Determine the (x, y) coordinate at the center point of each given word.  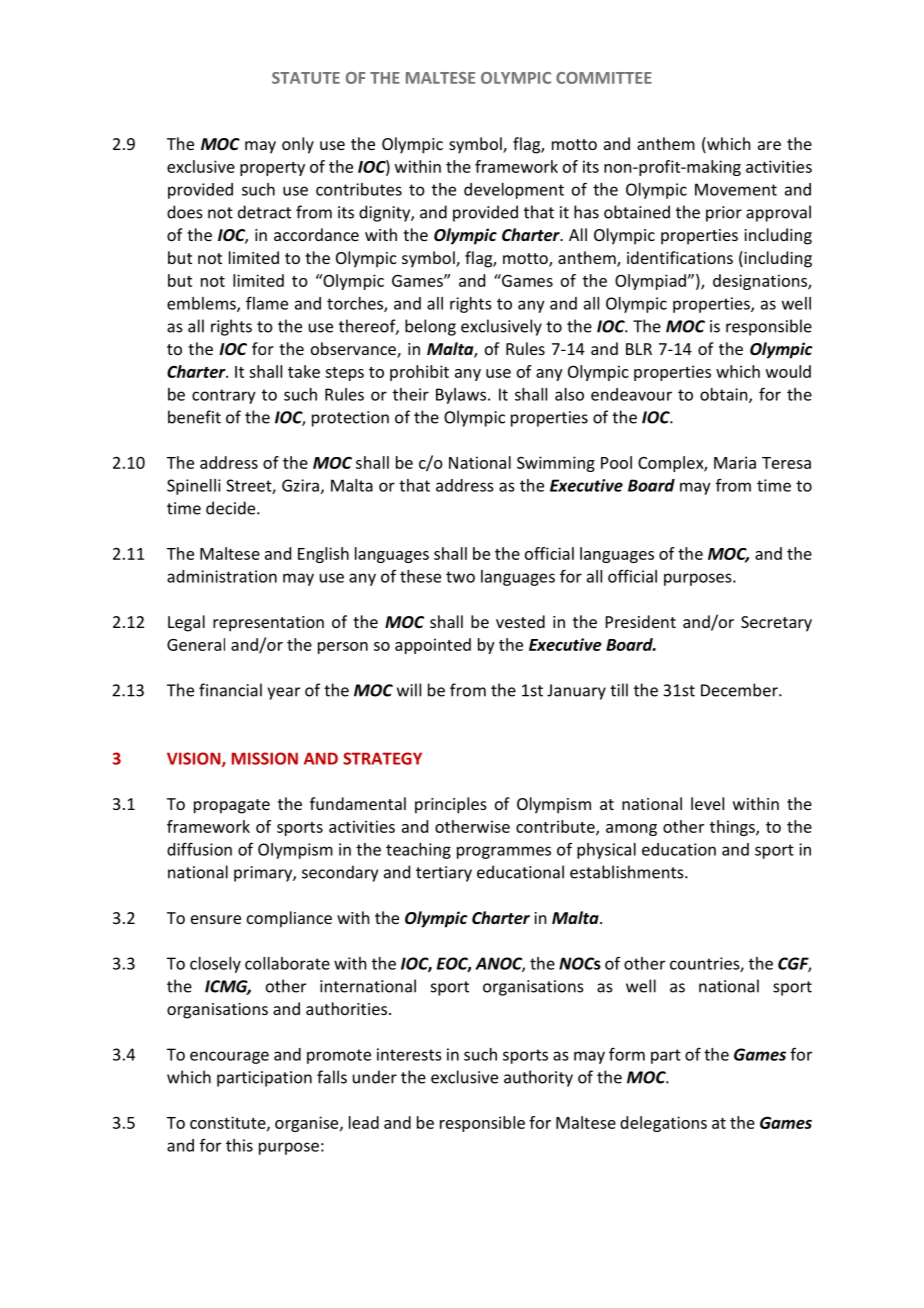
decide (232, 508)
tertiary (444, 874)
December (740, 690)
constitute (229, 1123)
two (460, 577)
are (769, 145)
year (283, 693)
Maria (735, 462)
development (514, 191)
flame (267, 303)
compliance (289, 919)
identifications (680, 257)
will (409, 690)
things (733, 828)
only (298, 145)
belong (430, 327)
